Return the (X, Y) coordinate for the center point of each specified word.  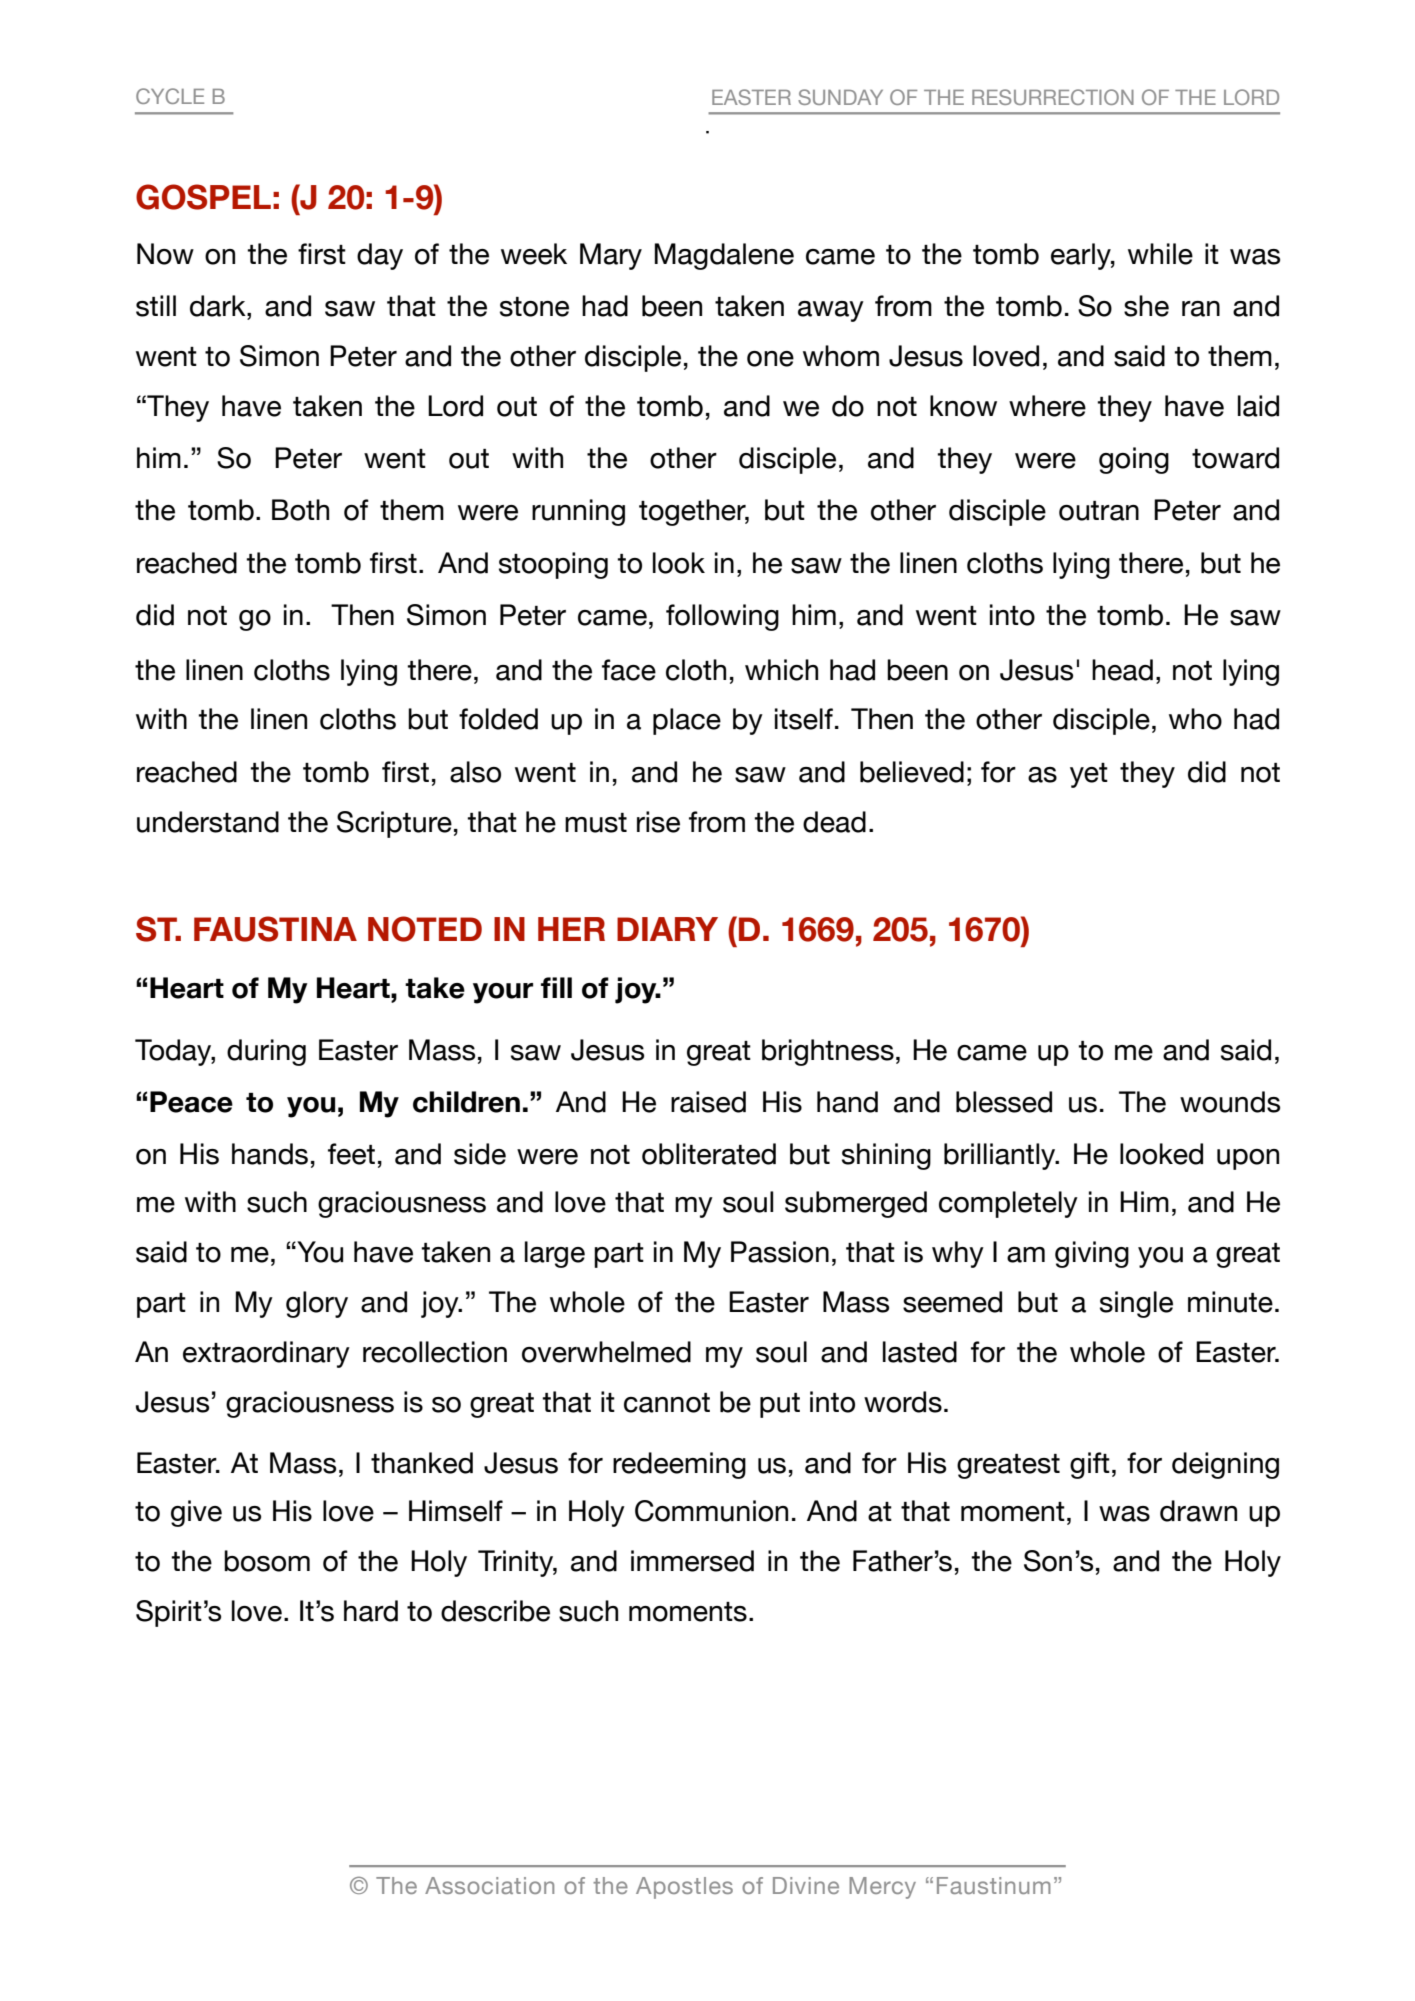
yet (1089, 775)
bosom (267, 1561)
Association (489, 1885)
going (1134, 460)
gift (1090, 1465)
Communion (711, 1511)
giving (1092, 1254)
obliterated (709, 1154)
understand (208, 822)
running (578, 512)
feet (351, 1154)
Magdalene (724, 256)
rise (658, 822)
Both (300, 510)
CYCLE (170, 96)
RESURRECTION (1053, 97)
